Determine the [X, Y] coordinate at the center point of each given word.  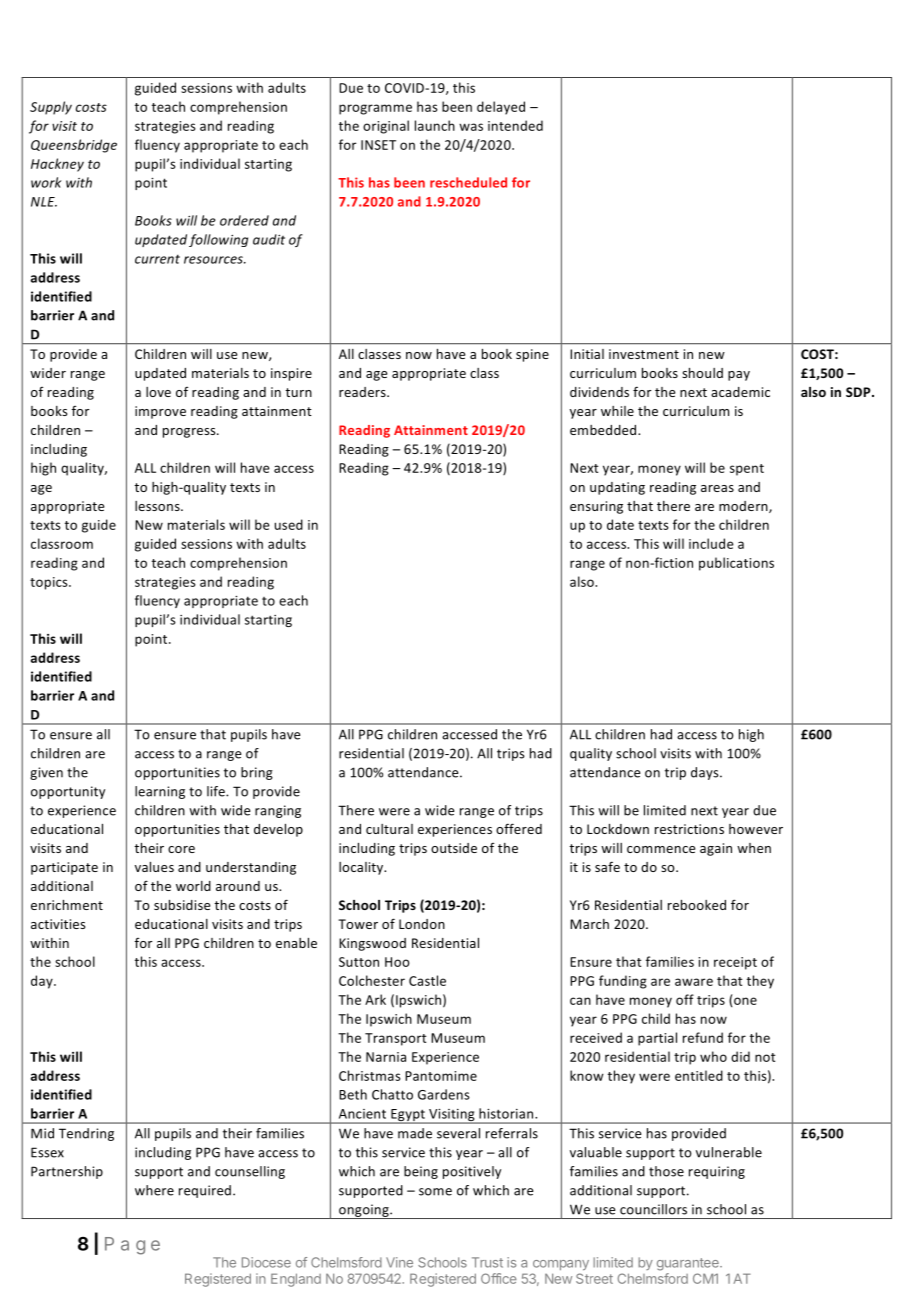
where [154, 1190]
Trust [487, 1262]
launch [435, 125]
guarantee [689, 1264]
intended [515, 125]
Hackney [57, 165]
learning [160, 792]
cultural [389, 829]
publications [736, 564]
